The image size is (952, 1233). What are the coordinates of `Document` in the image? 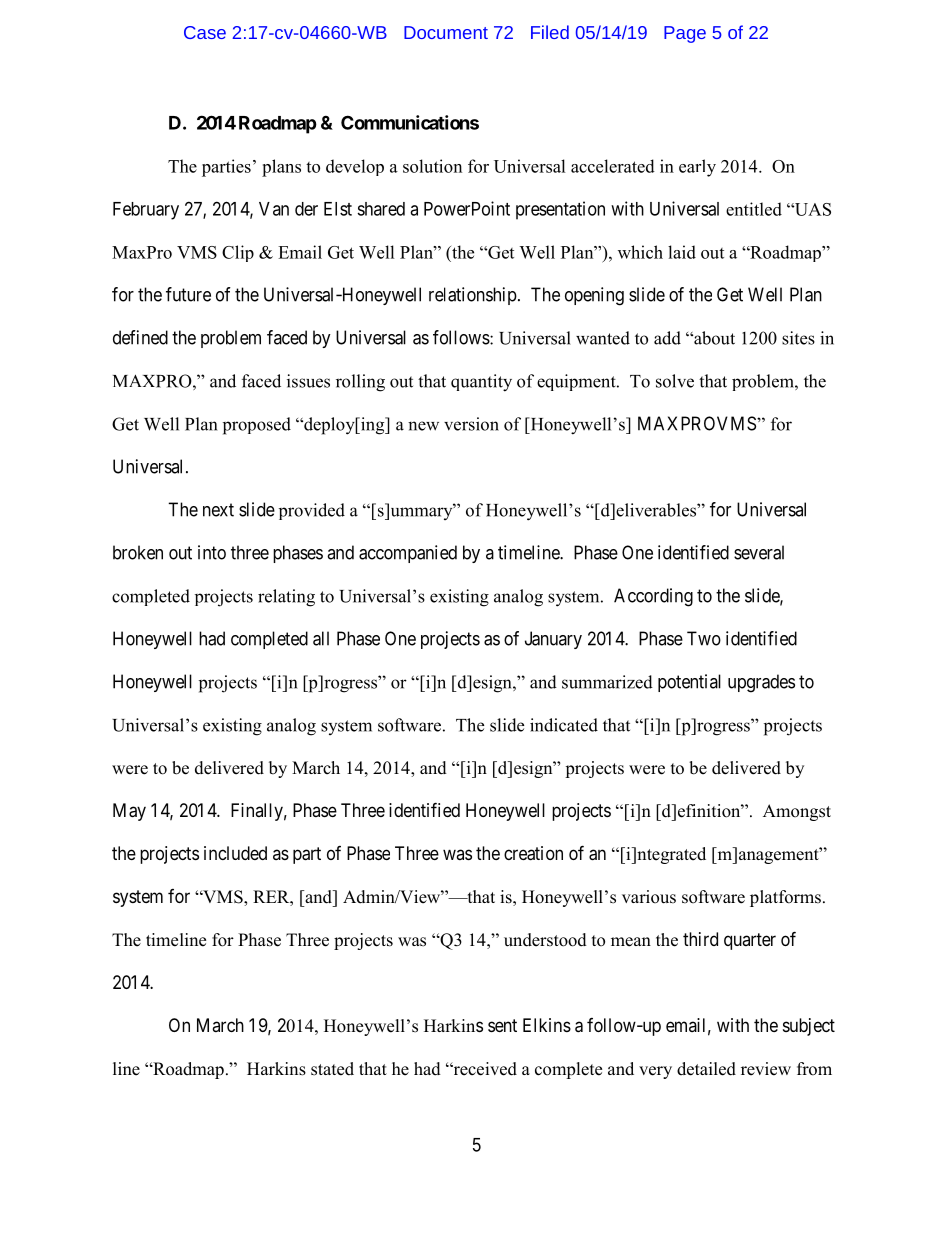 It's located at (446, 32).
